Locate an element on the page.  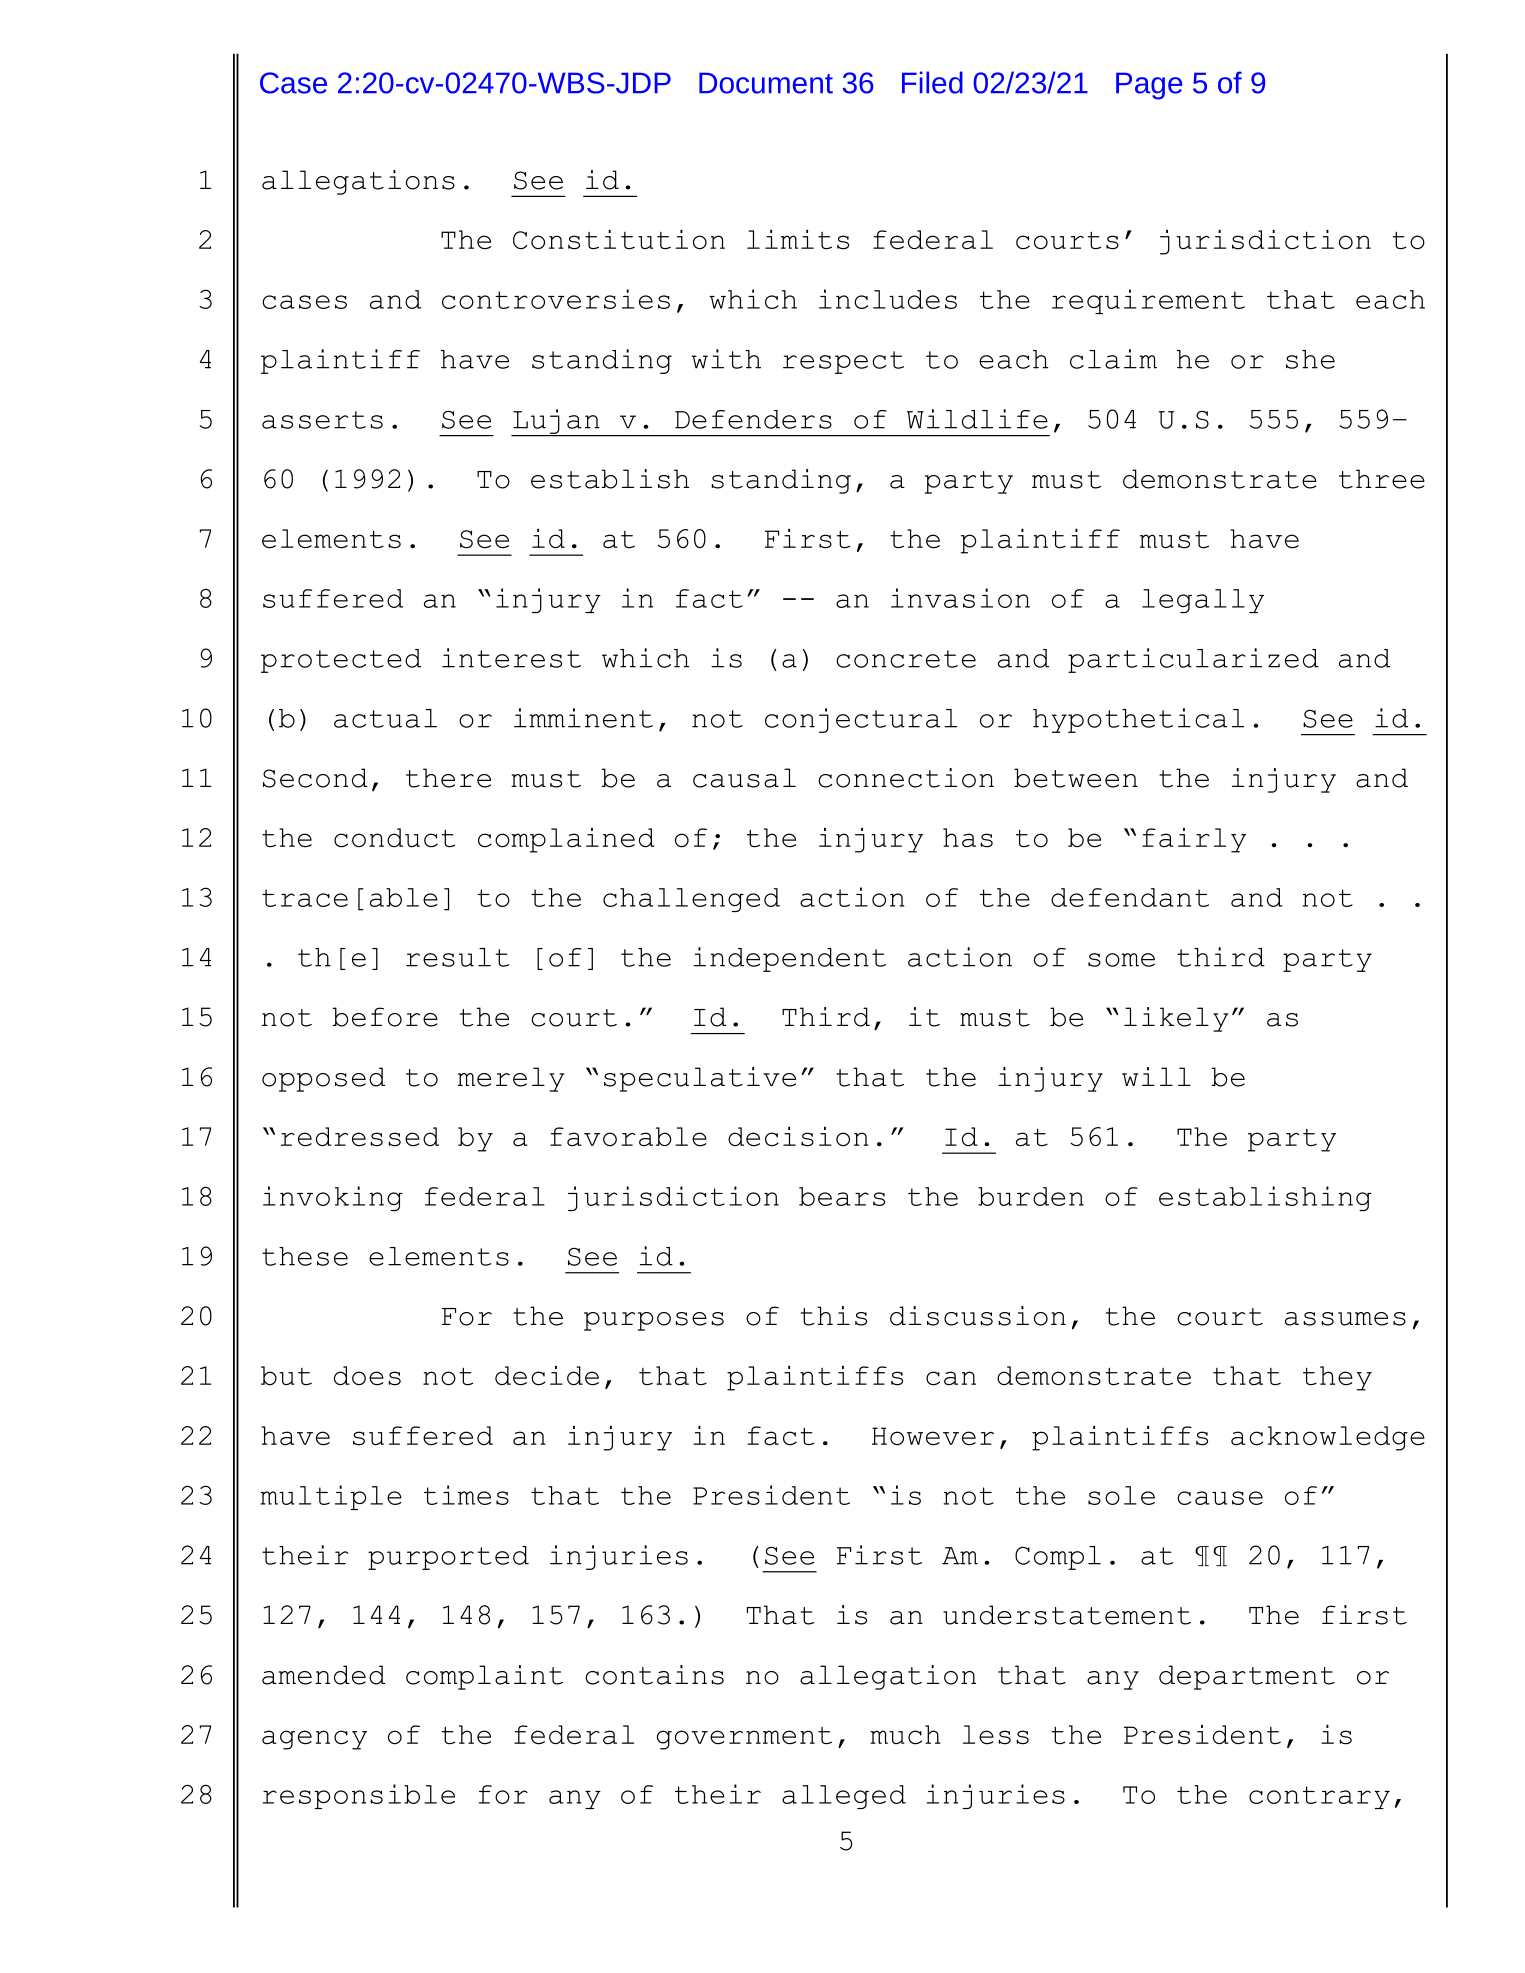
Constitution is located at coordinates (619, 240).
